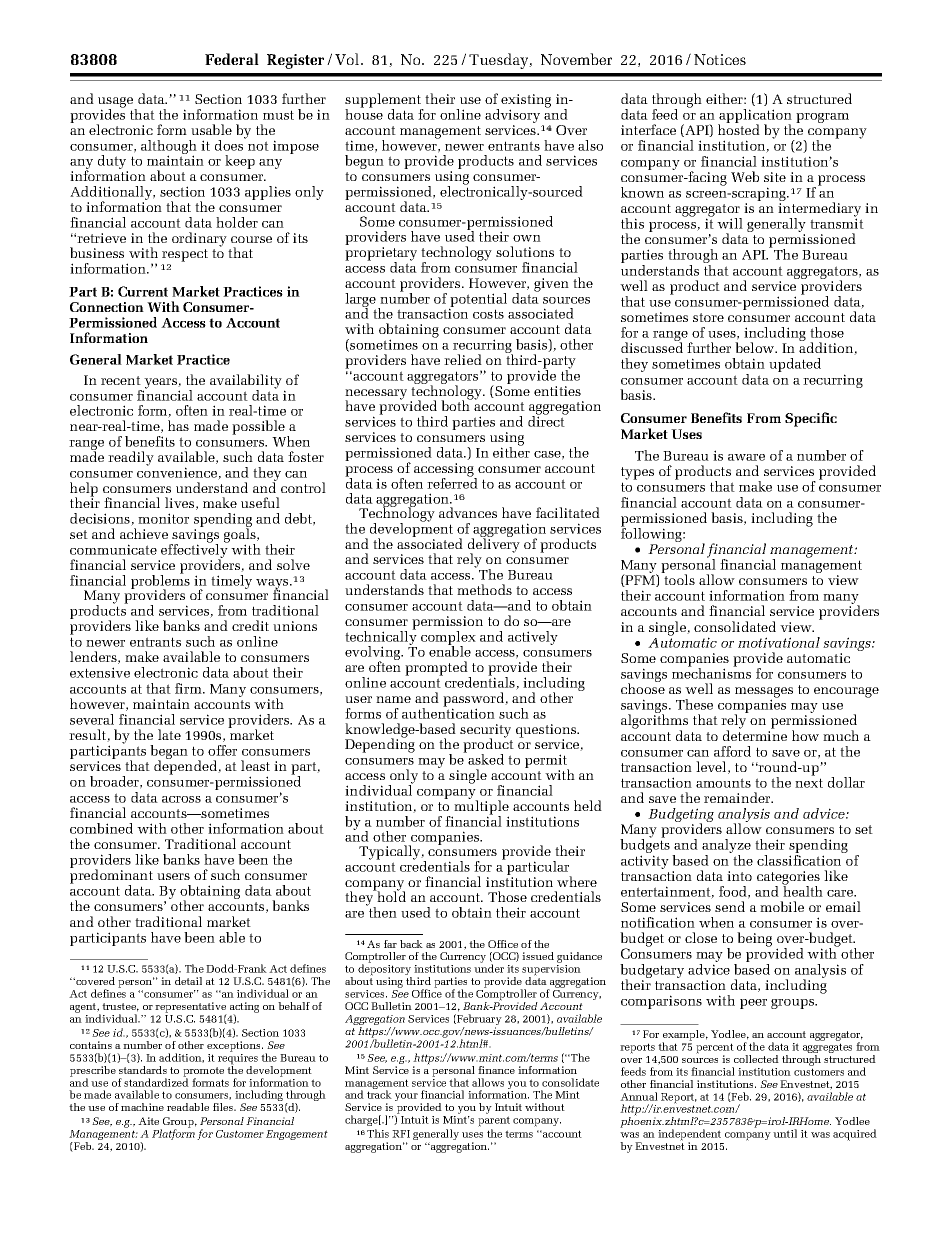 The width and height of the screenshot is (952, 1233). What do you see at coordinates (756, 347) in the screenshot?
I see `below` at bounding box center [756, 347].
